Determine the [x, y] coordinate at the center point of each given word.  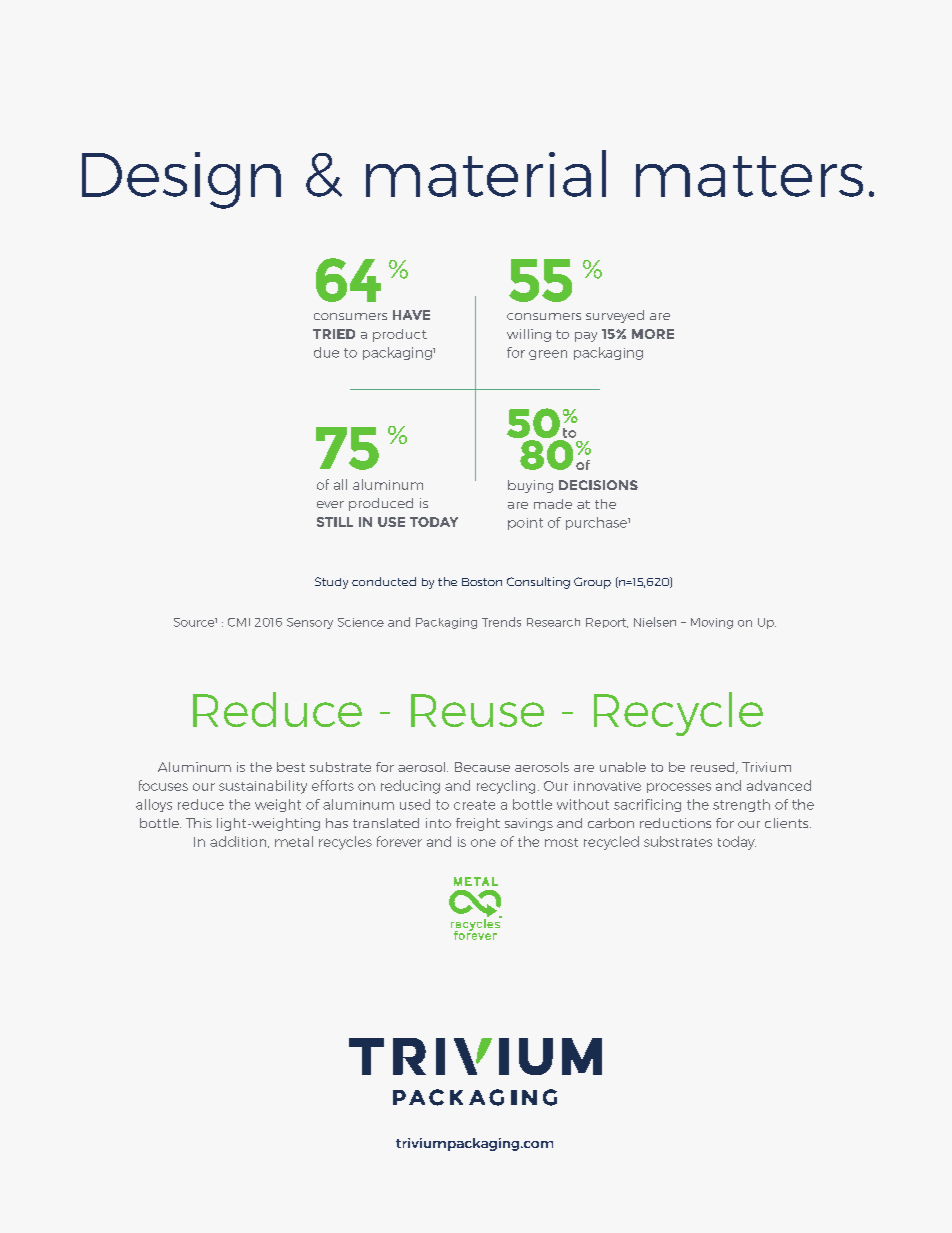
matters [749, 176]
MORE [653, 334]
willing [529, 335]
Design [181, 180]
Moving [712, 623]
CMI [239, 622]
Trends [501, 622]
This [199, 823]
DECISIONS [598, 485]
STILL [335, 522]
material [486, 173]
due [326, 352]
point [525, 524]
